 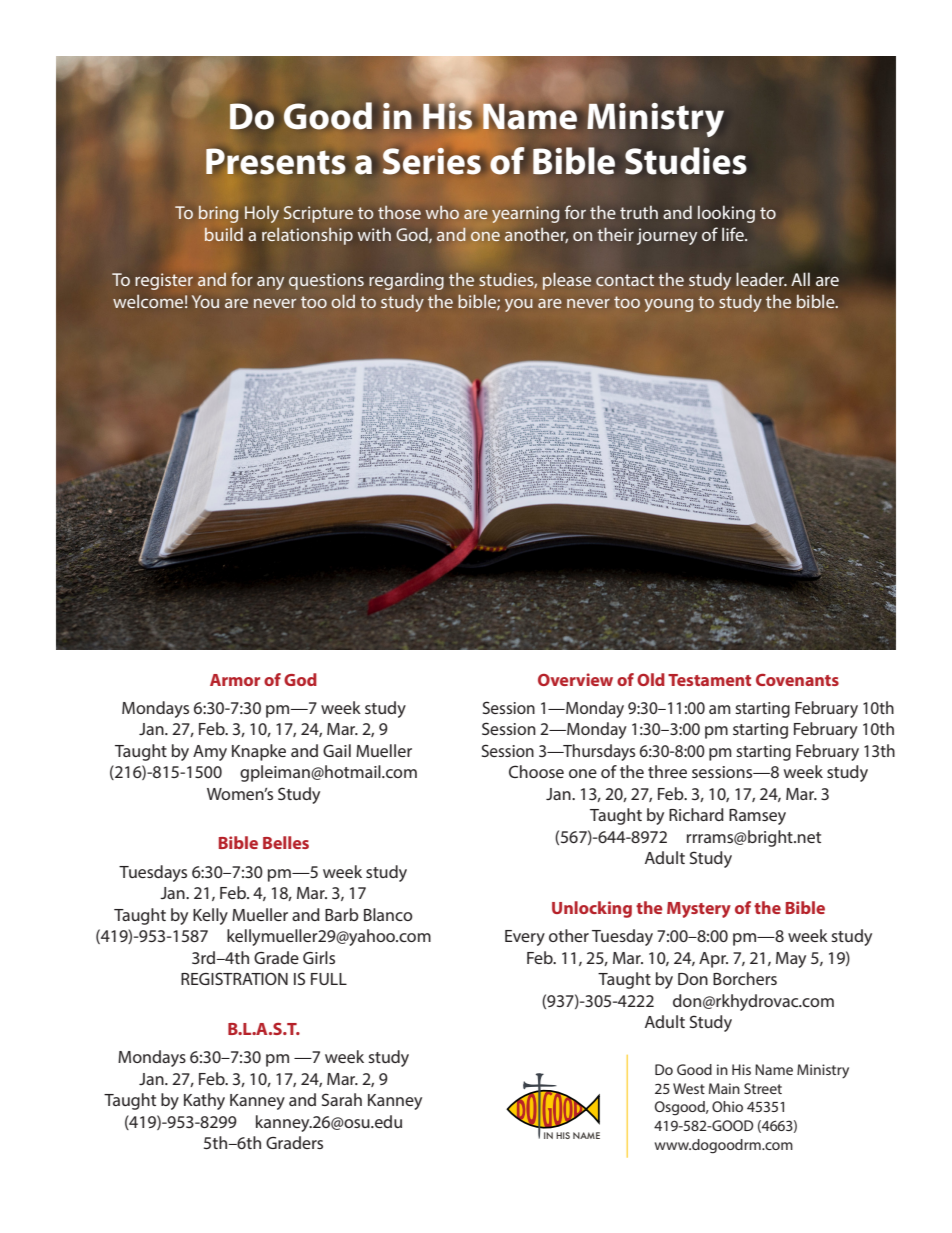 What do you see at coordinates (726, 214) in the document?
I see `looking` at bounding box center [726, 214].
